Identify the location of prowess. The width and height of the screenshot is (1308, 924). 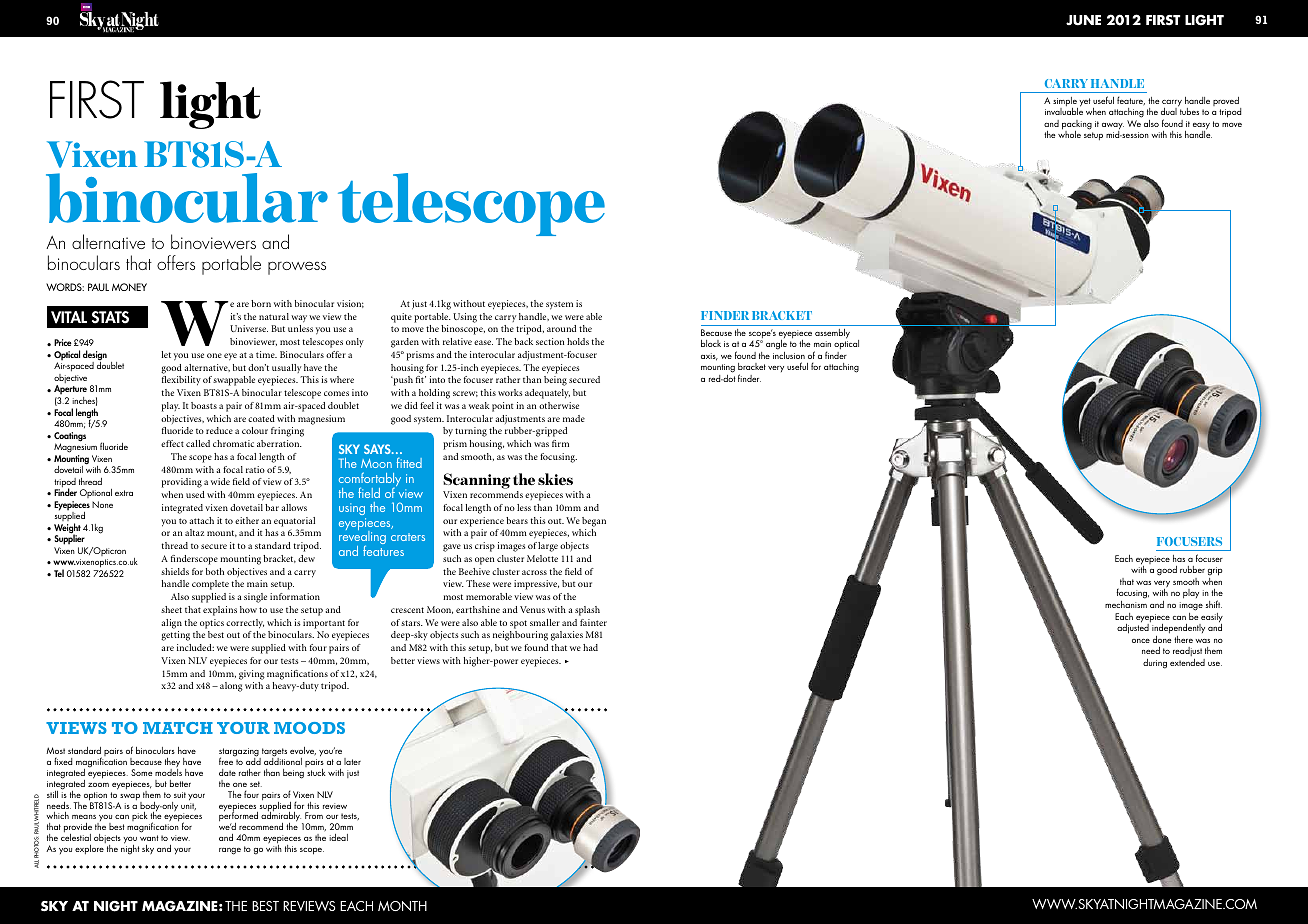
(297, 268).
